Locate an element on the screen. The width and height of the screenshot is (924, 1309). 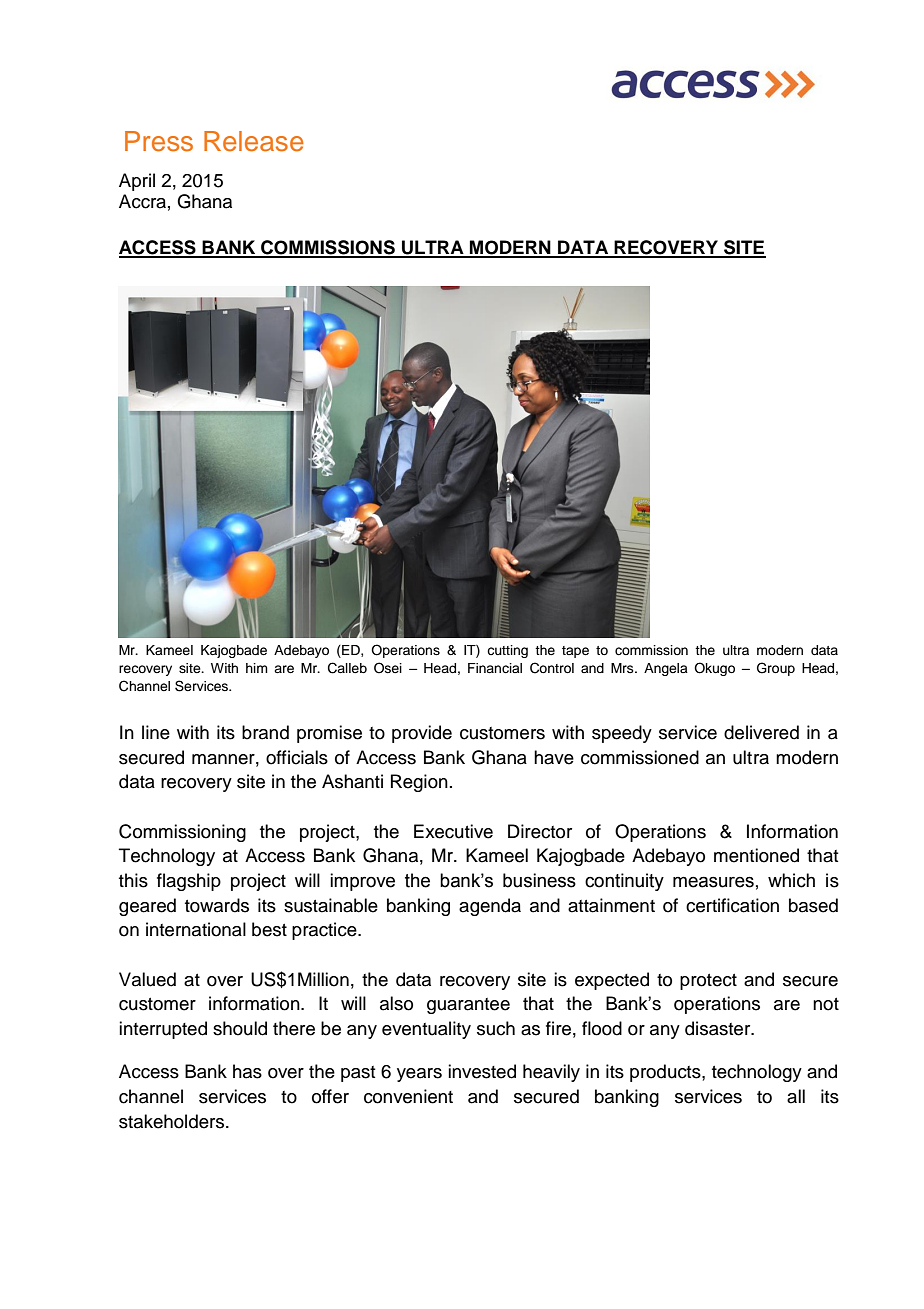
towards is located at coordinates (217, 905).
